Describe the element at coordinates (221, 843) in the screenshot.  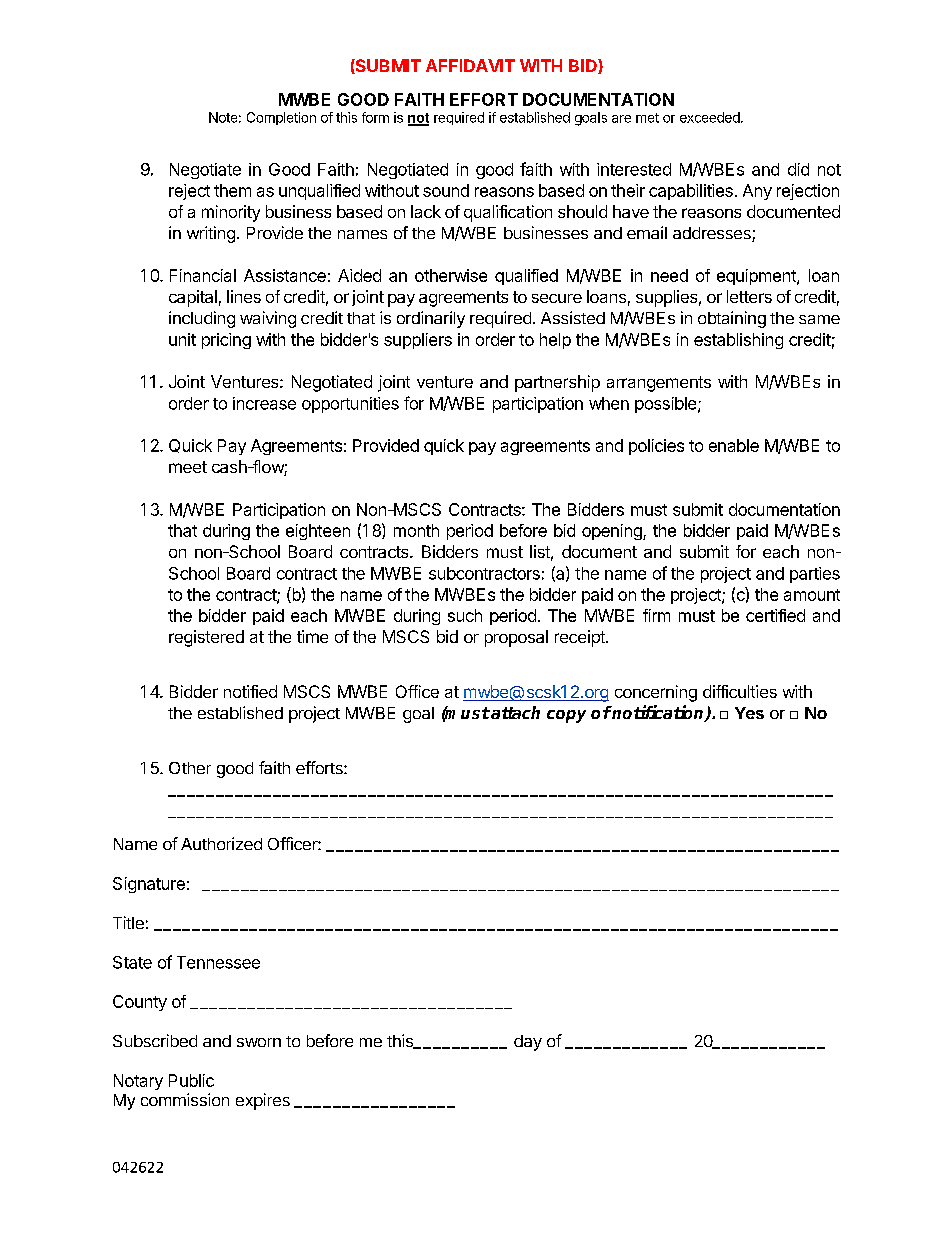
I see `Authorized` at that location.
